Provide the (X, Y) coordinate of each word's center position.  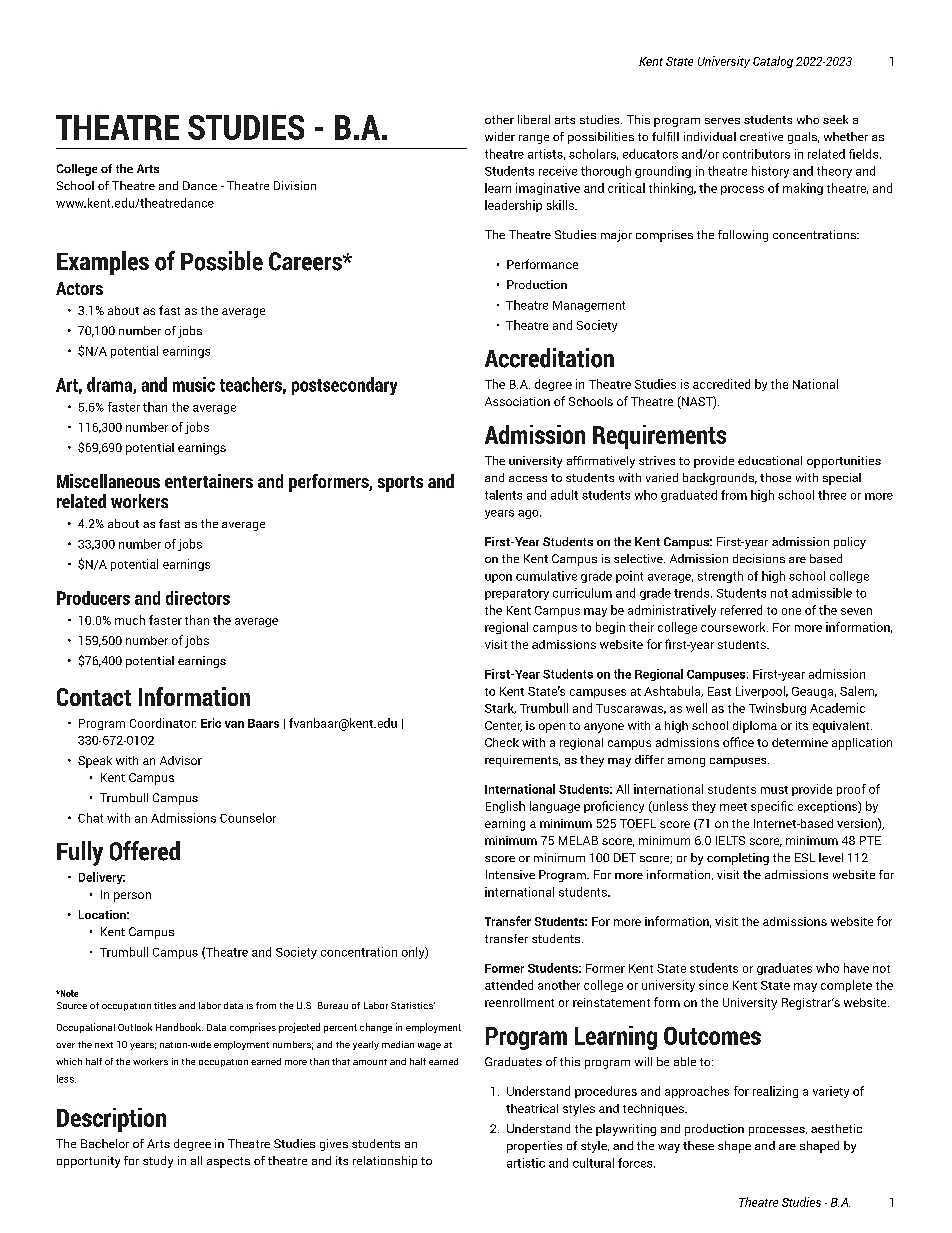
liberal (534, 119)
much (130, 620)
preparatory (517, 594)
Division (295, 185)
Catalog (773, 62)
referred (741, 610)
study (158, 1162)
